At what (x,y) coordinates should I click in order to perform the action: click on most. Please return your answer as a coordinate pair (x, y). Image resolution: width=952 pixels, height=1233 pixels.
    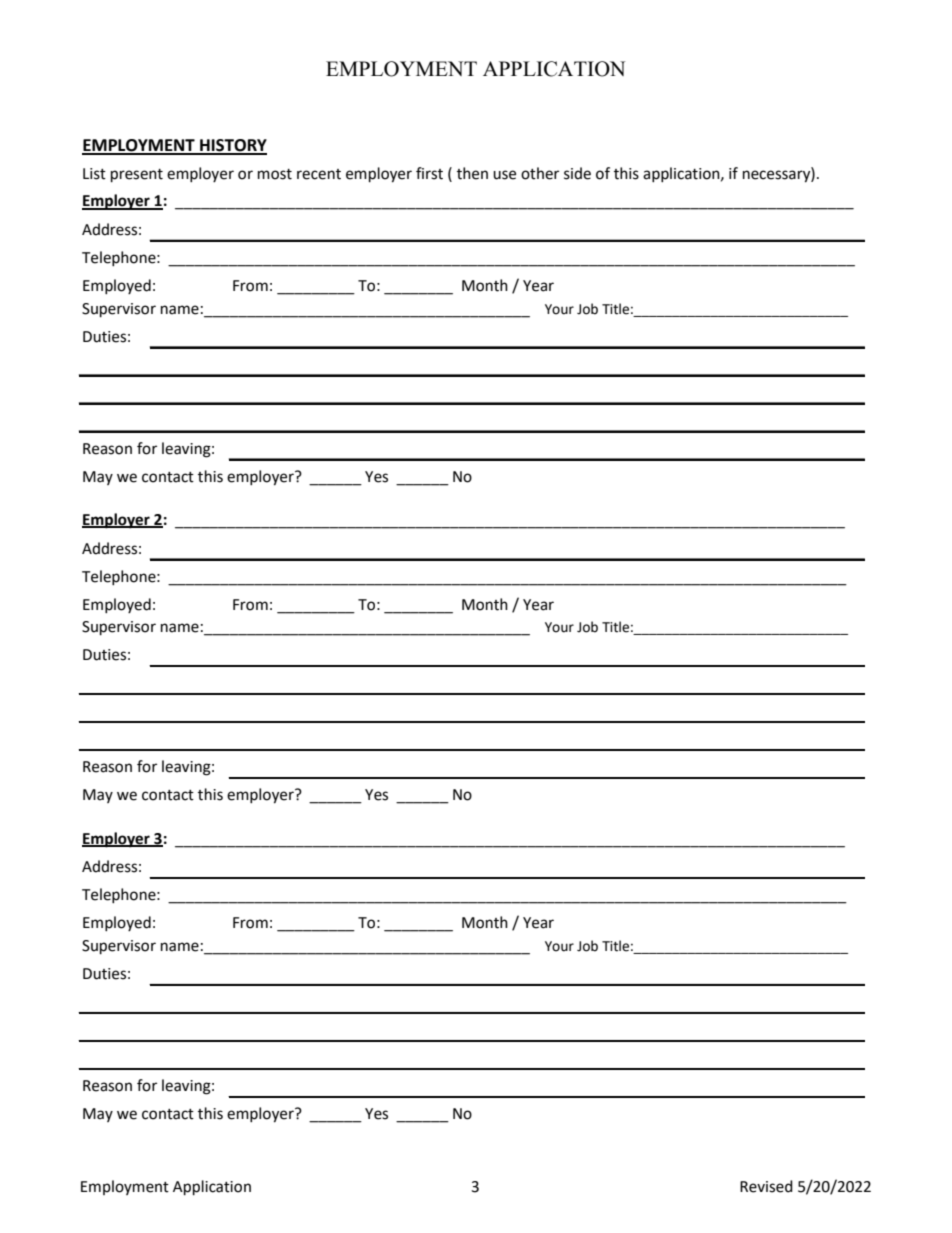
    Looking at the image, I should click on (275, 174).
